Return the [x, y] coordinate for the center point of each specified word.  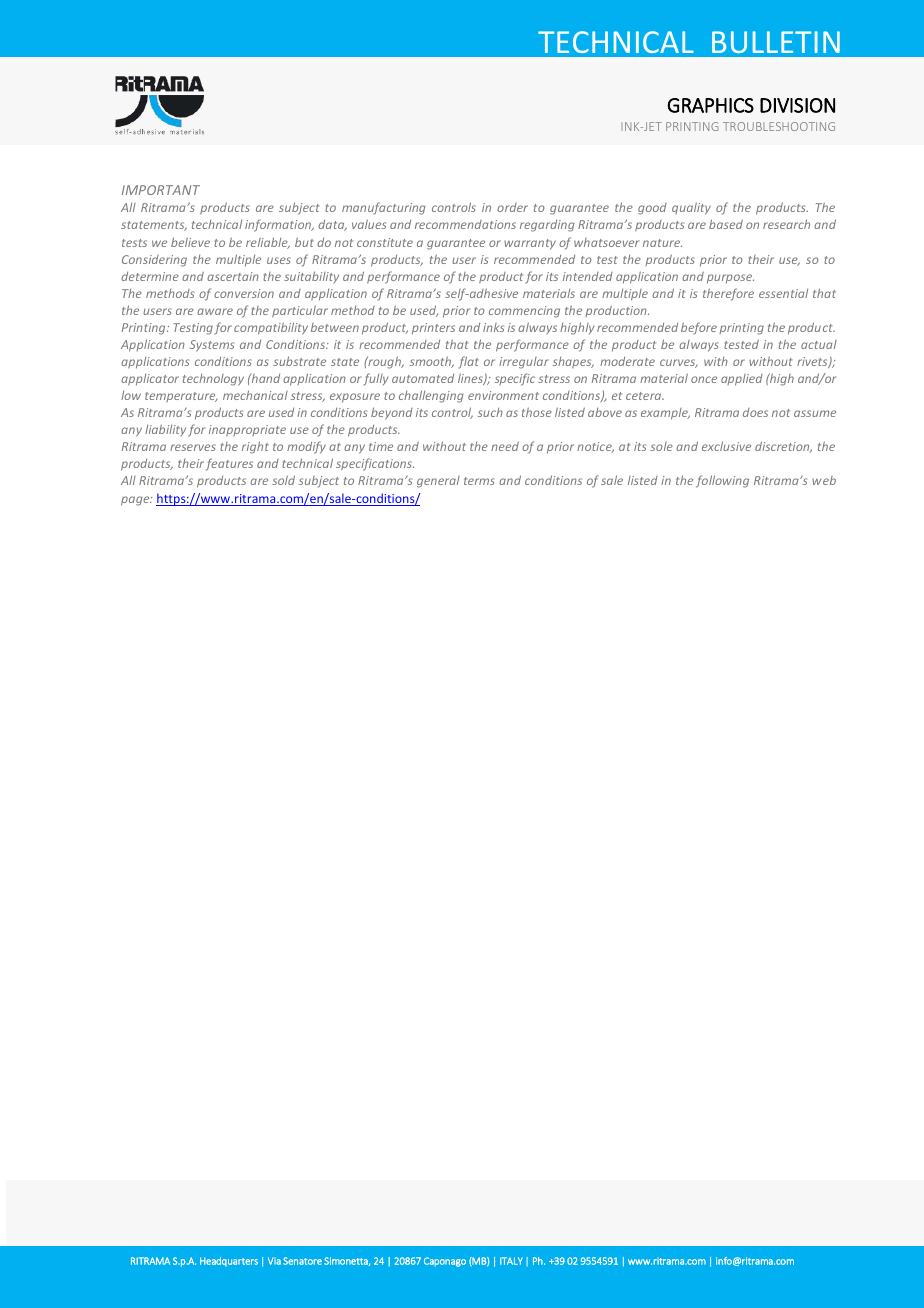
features [229, 464]
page [136, 501]
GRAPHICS [710, 105]
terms [479, 481]
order [512, 207]
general [438, 482]
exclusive [726, 446]
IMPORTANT [161, 190]
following [722, 481]
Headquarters [229, 1262]
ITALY [511, 1261]
